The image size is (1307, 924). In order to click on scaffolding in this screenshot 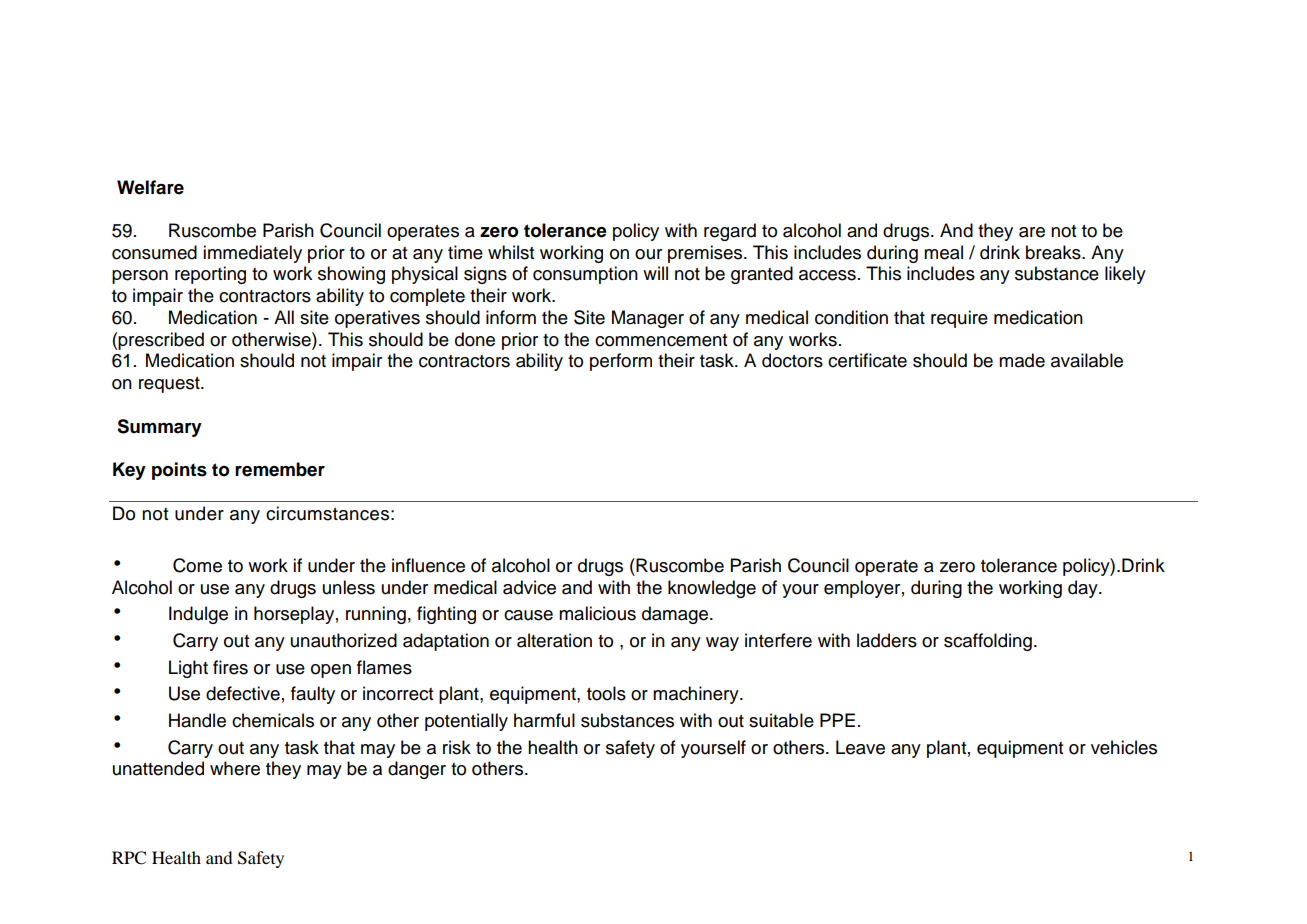, I will do `click(988, 642)`.
